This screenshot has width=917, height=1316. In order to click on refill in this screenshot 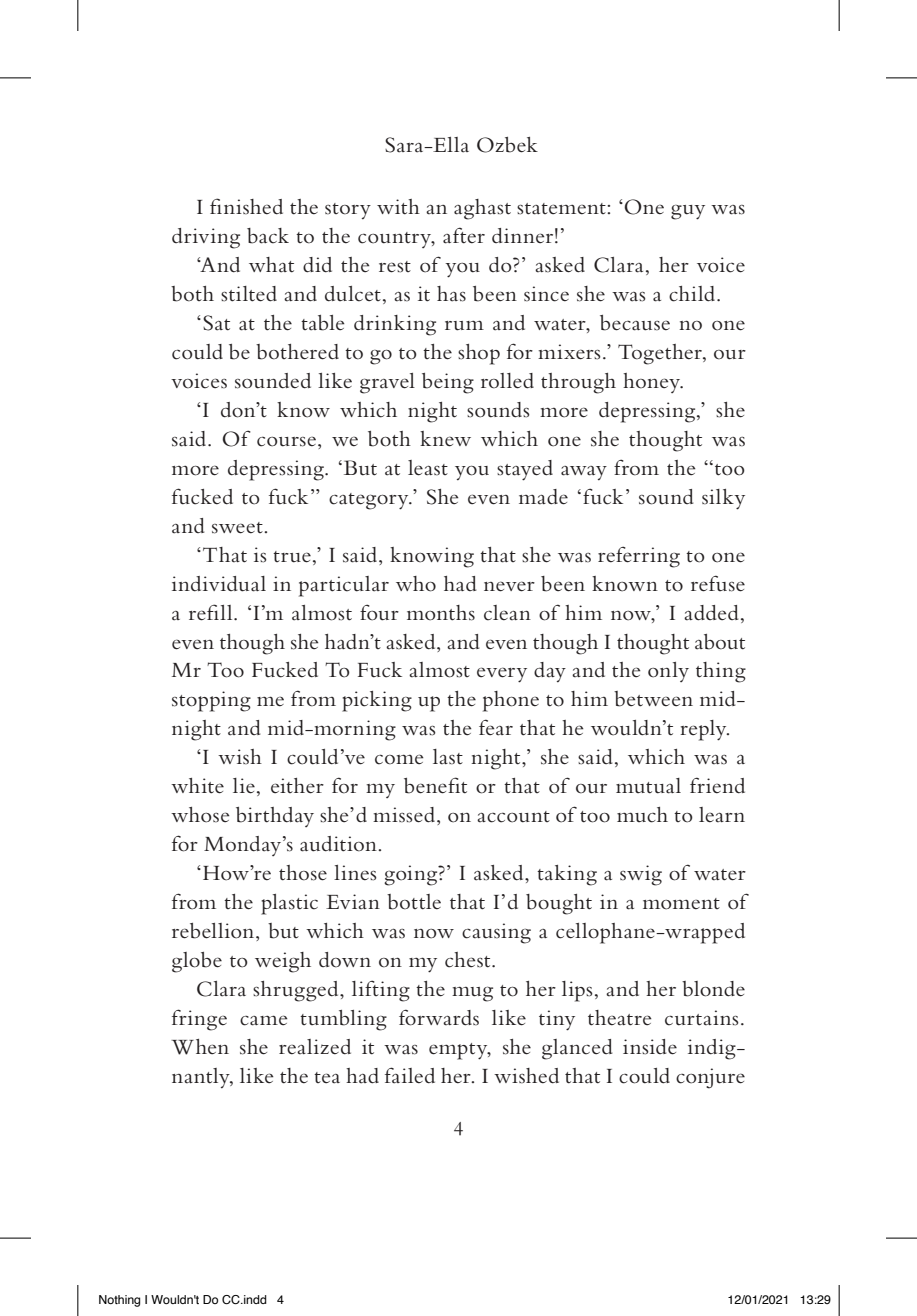, I will do `click(212, 612)`.
